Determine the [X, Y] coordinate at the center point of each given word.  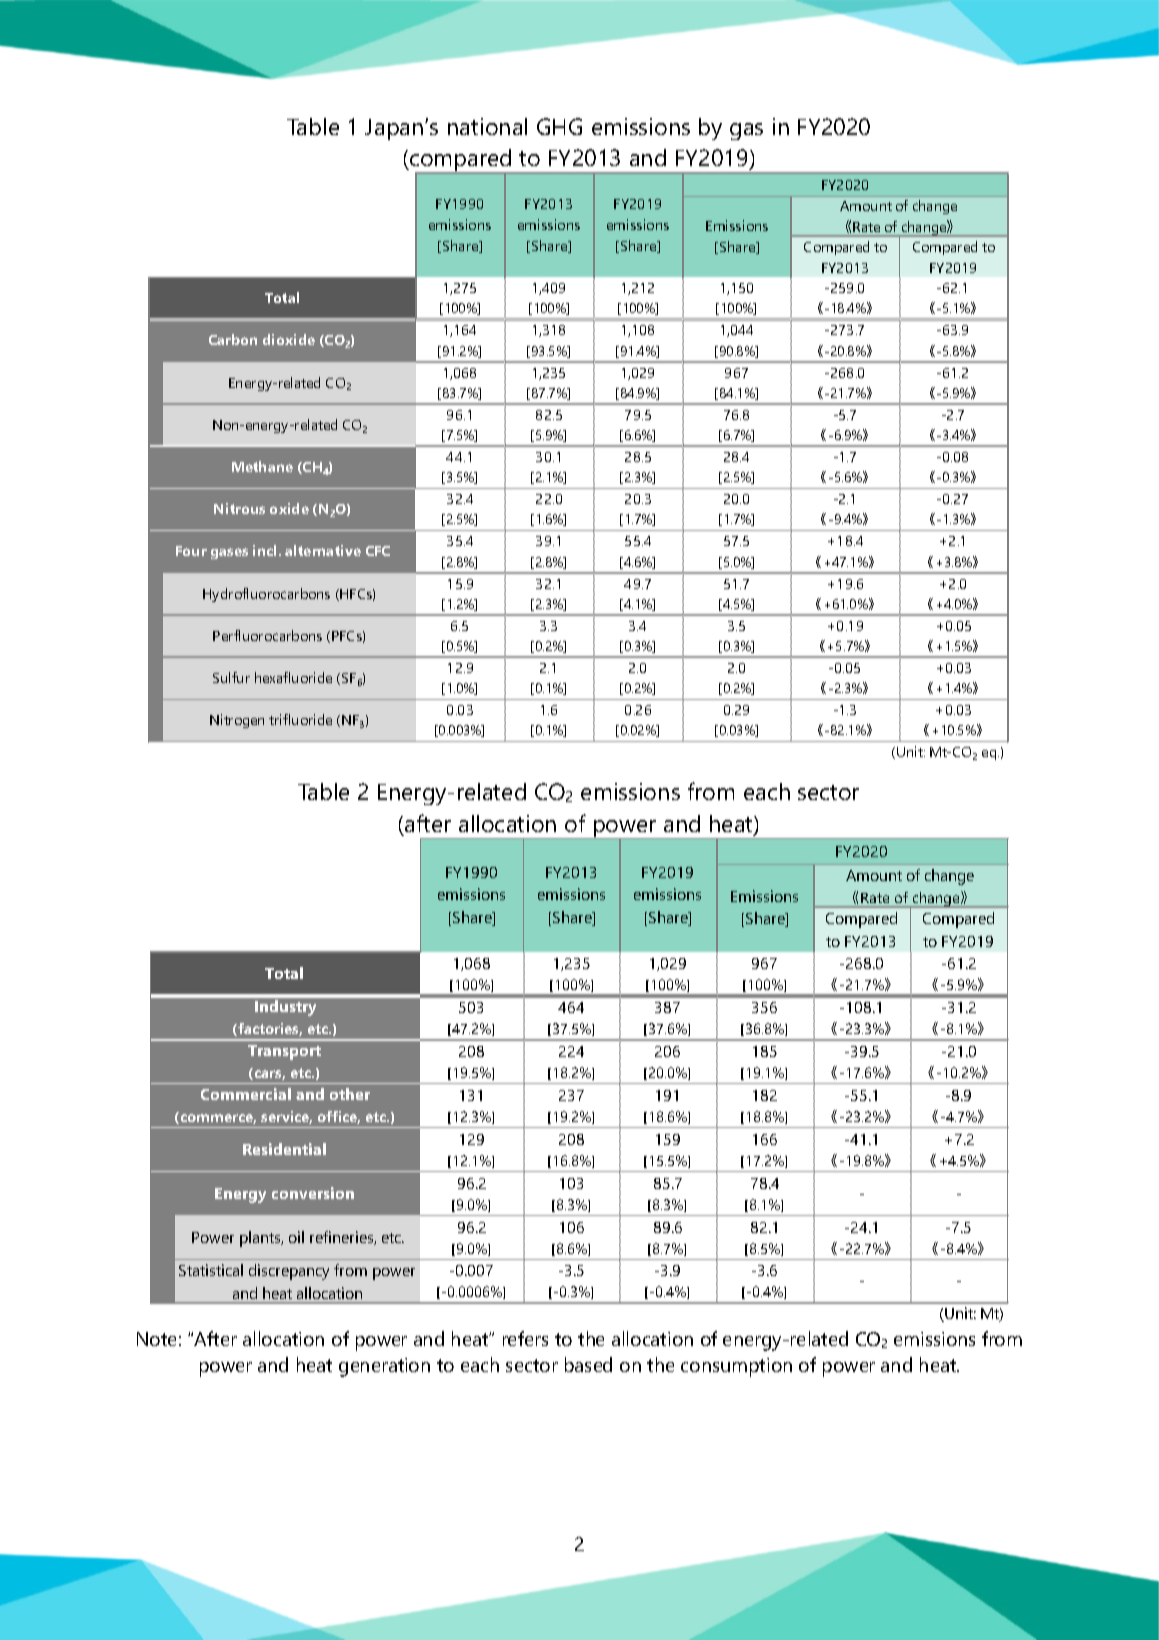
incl [264, 550]
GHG [559, 126]
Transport [284, 1052]
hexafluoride [293, 677]
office [339, 1117]
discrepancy [289, 1272]
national [487, 126]
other [350, 1094]
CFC [378, 551]
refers [525, 1338]
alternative [323, 550]
